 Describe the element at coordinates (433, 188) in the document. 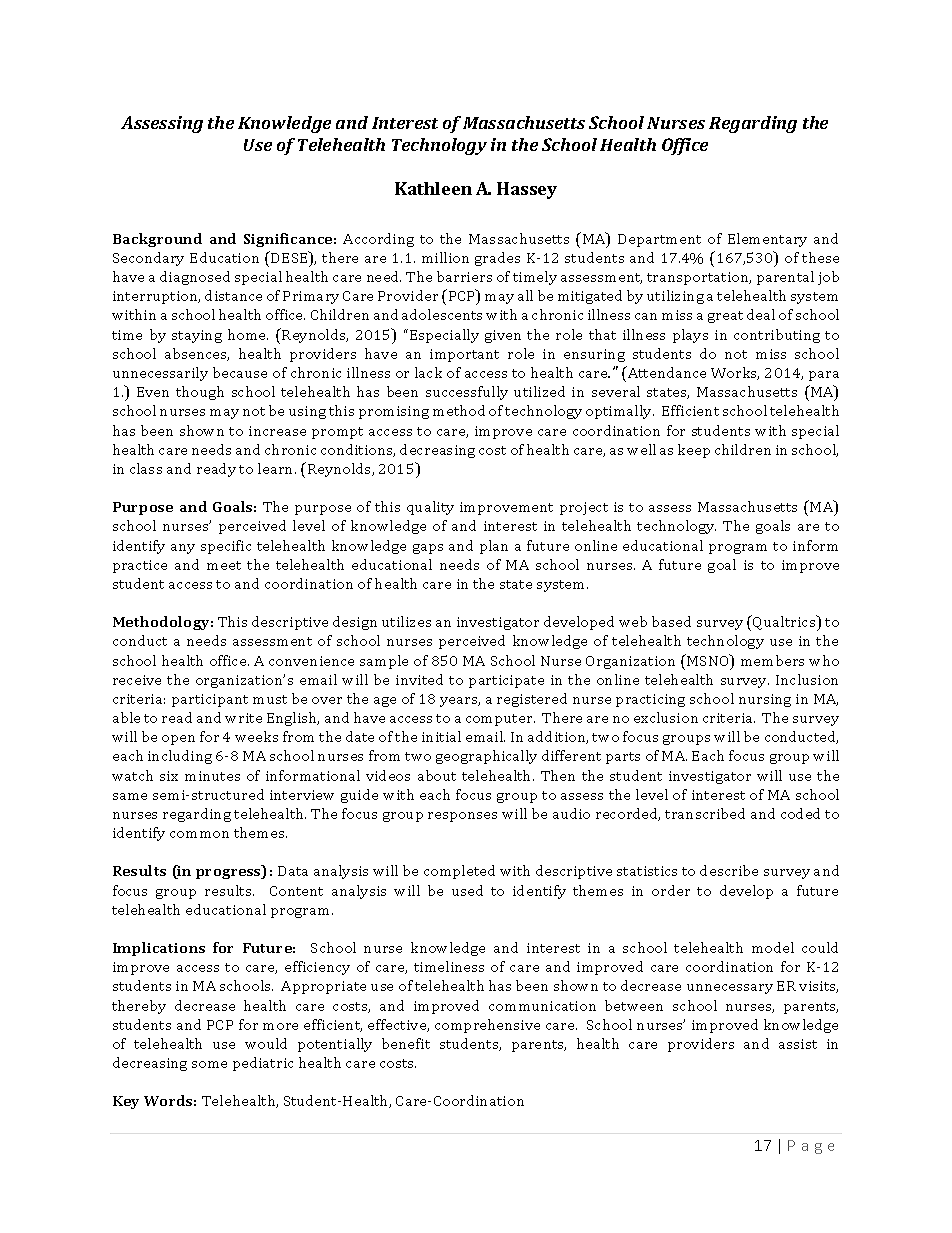

I see `Kathleen` at that location.
